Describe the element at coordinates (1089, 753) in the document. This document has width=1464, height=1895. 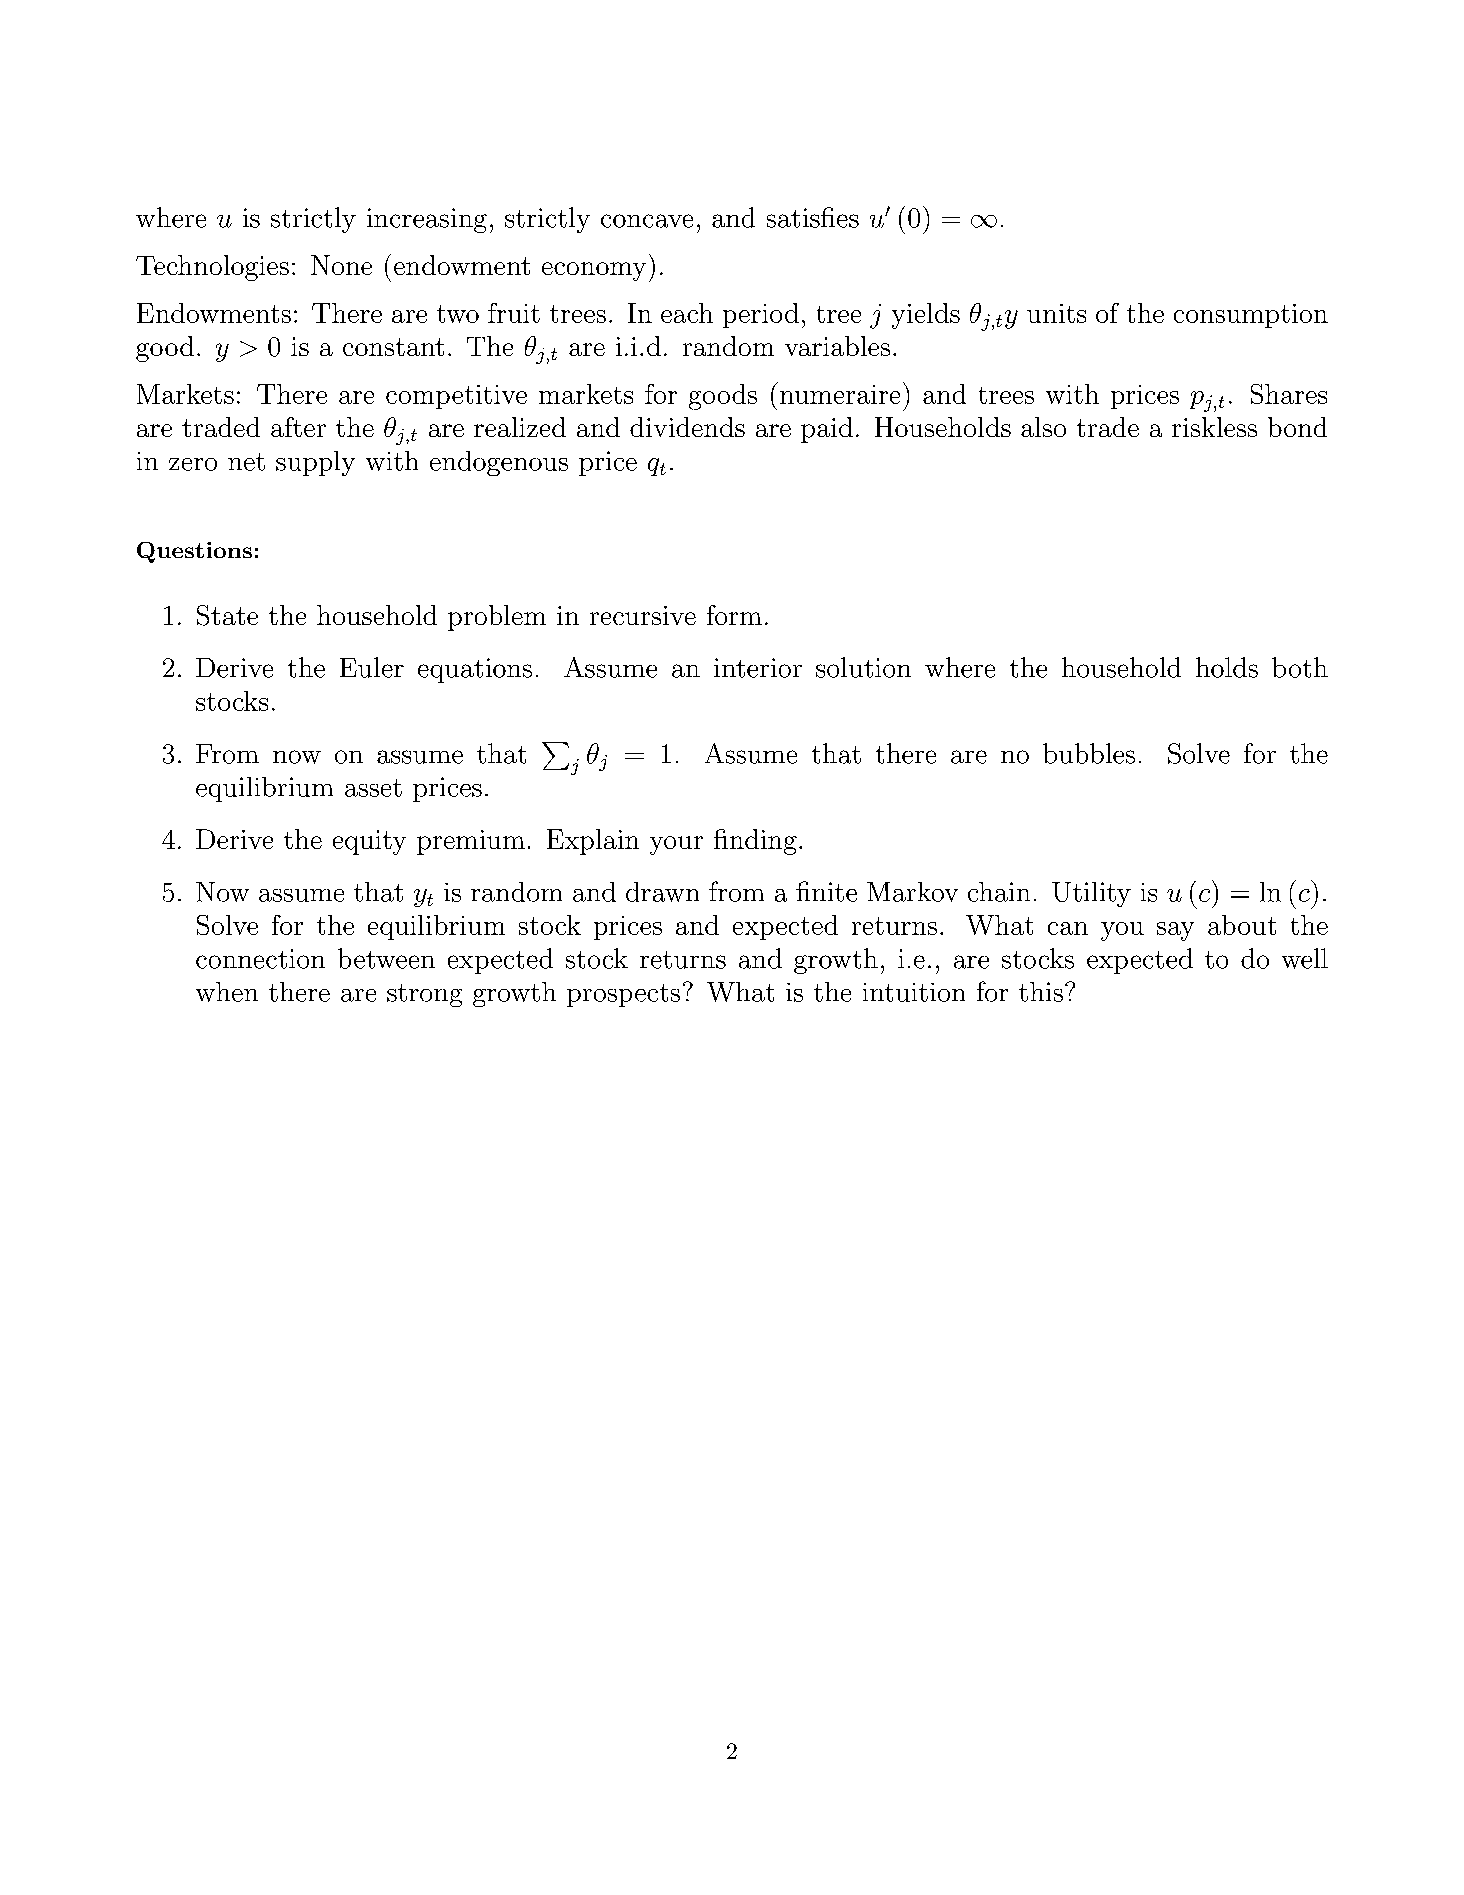
I see `bubbles` at that location.
